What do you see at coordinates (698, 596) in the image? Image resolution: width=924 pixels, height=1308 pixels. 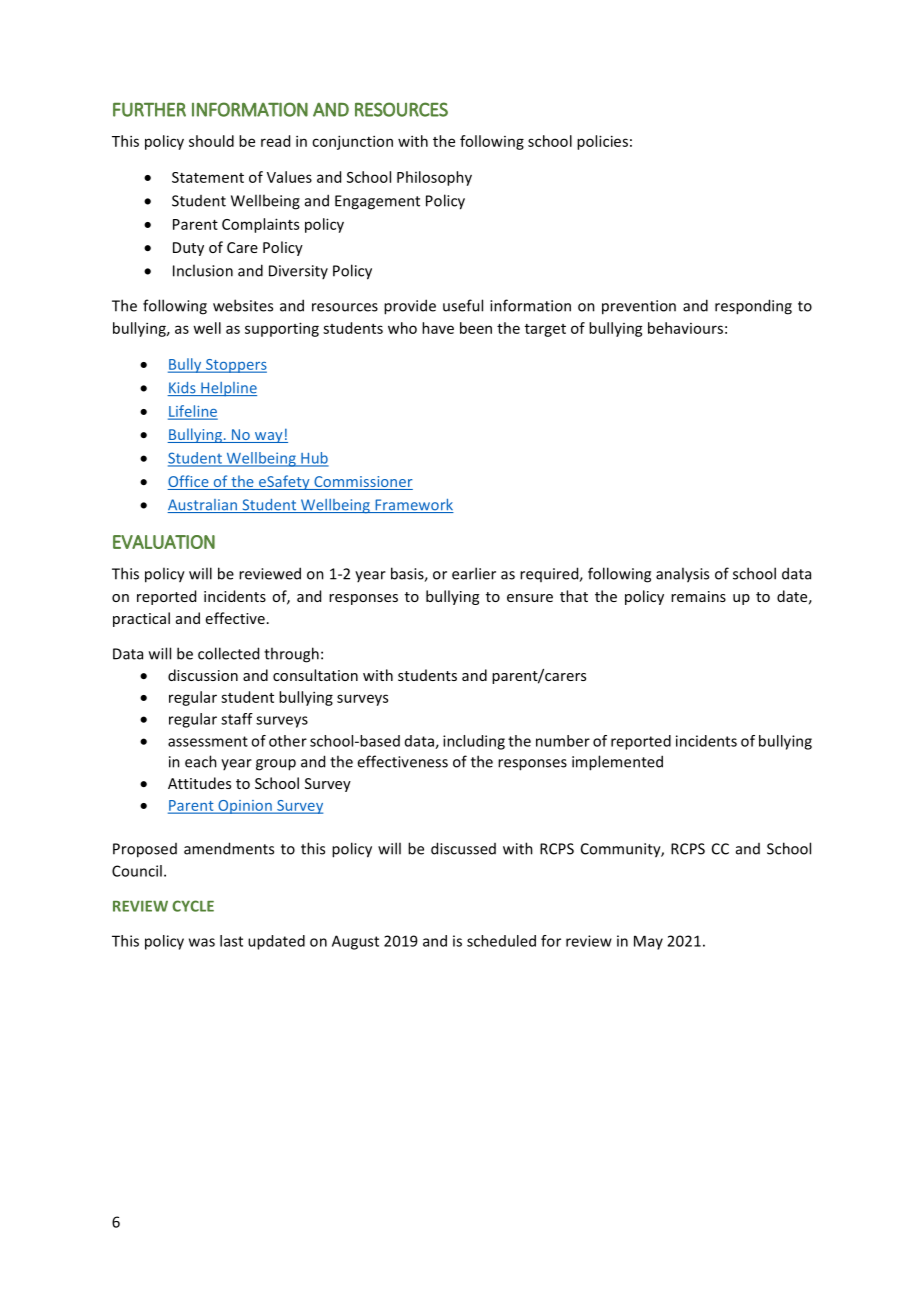 I see `remains` at bounding box center [698, 596].
